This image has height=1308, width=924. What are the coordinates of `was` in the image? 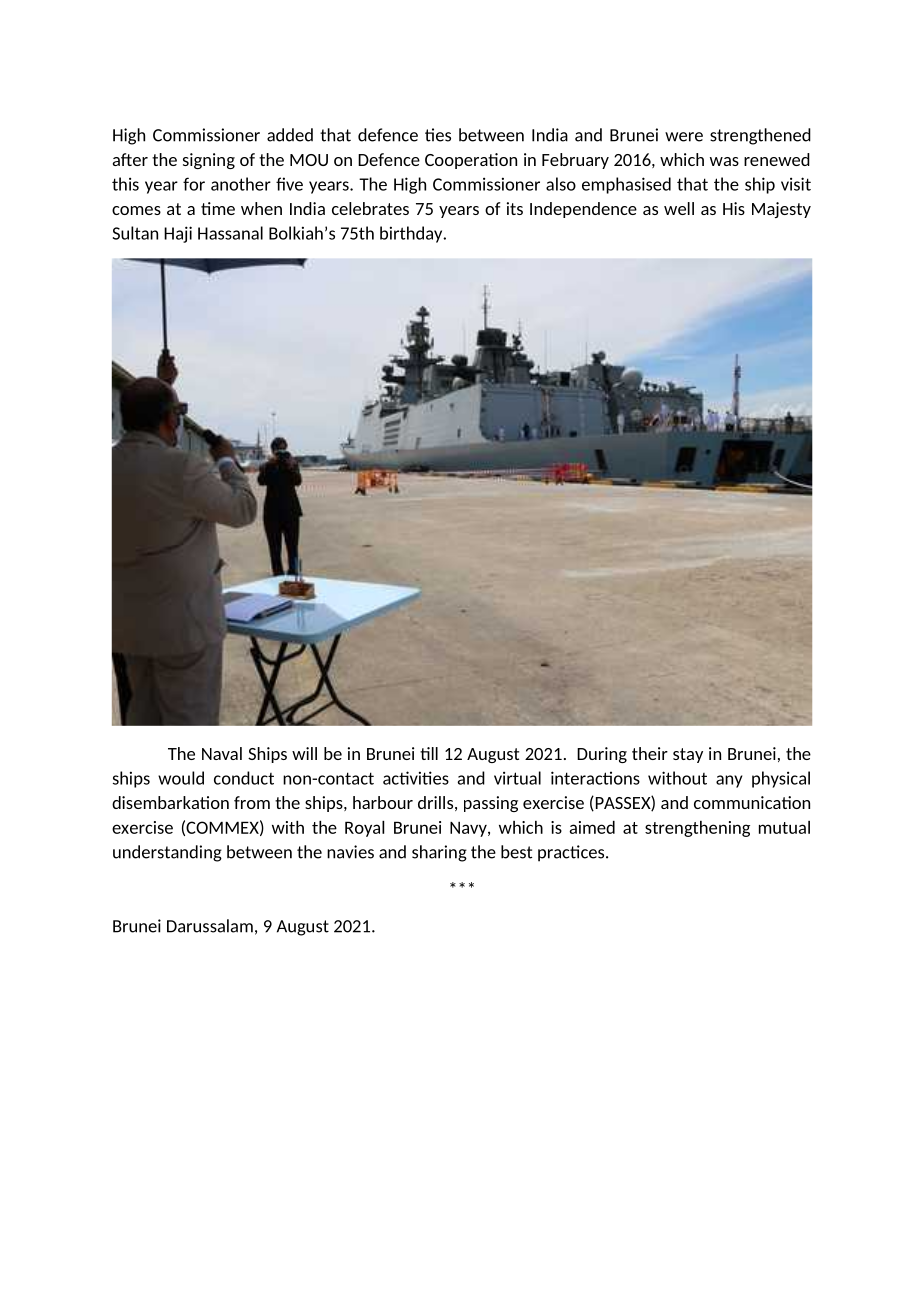 It's located at (724, 161).
